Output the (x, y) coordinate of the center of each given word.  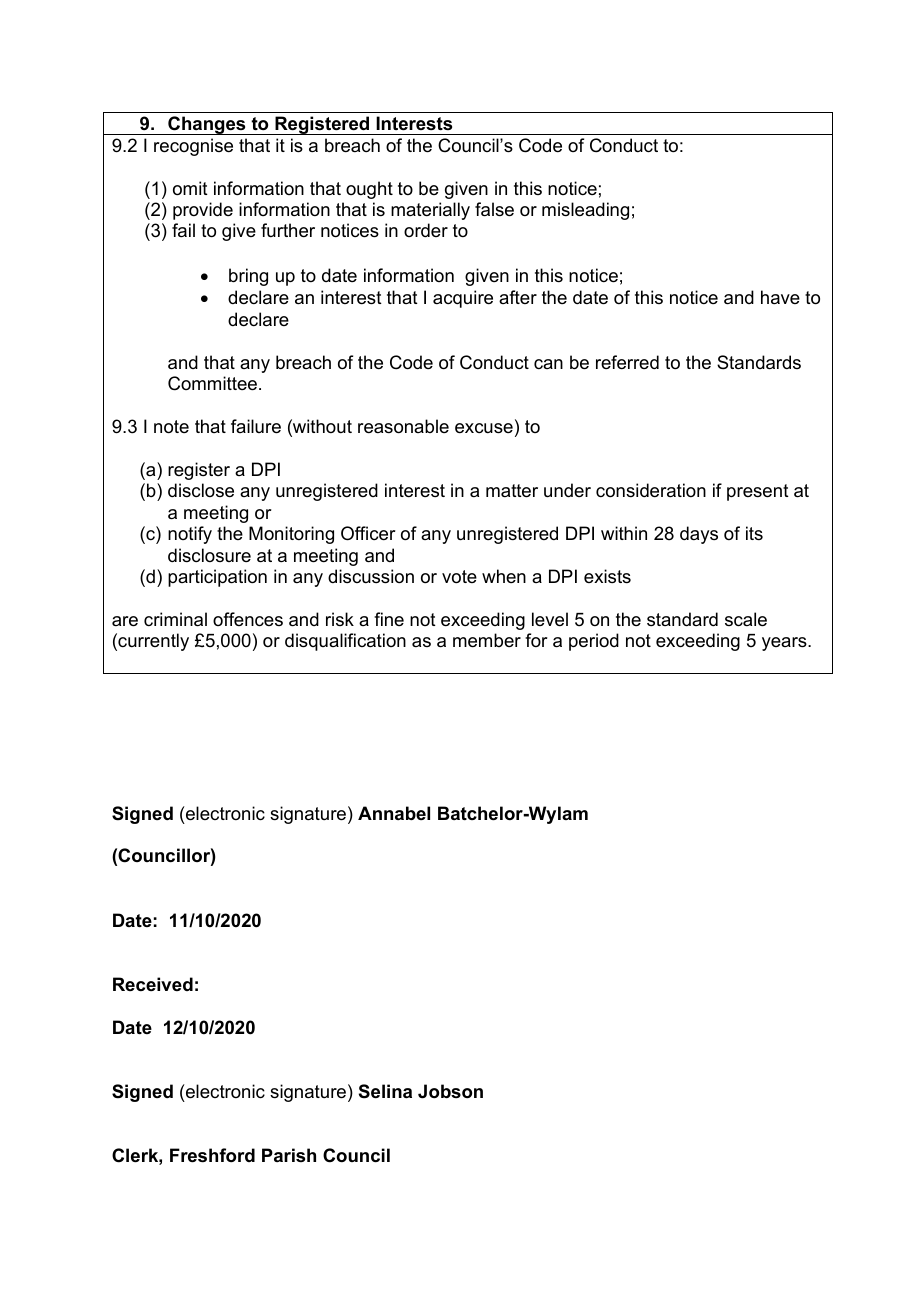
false (494, 209)
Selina (385, 1091)
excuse (484, 428)
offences (248, 619)
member (487, 640)
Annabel (394, 813)
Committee (212, 383)
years (785, 644)
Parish (289, 1155)
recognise (193, 147)
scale (746, 619)
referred (627, 362)
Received (153, 984)
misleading (585, 211)
